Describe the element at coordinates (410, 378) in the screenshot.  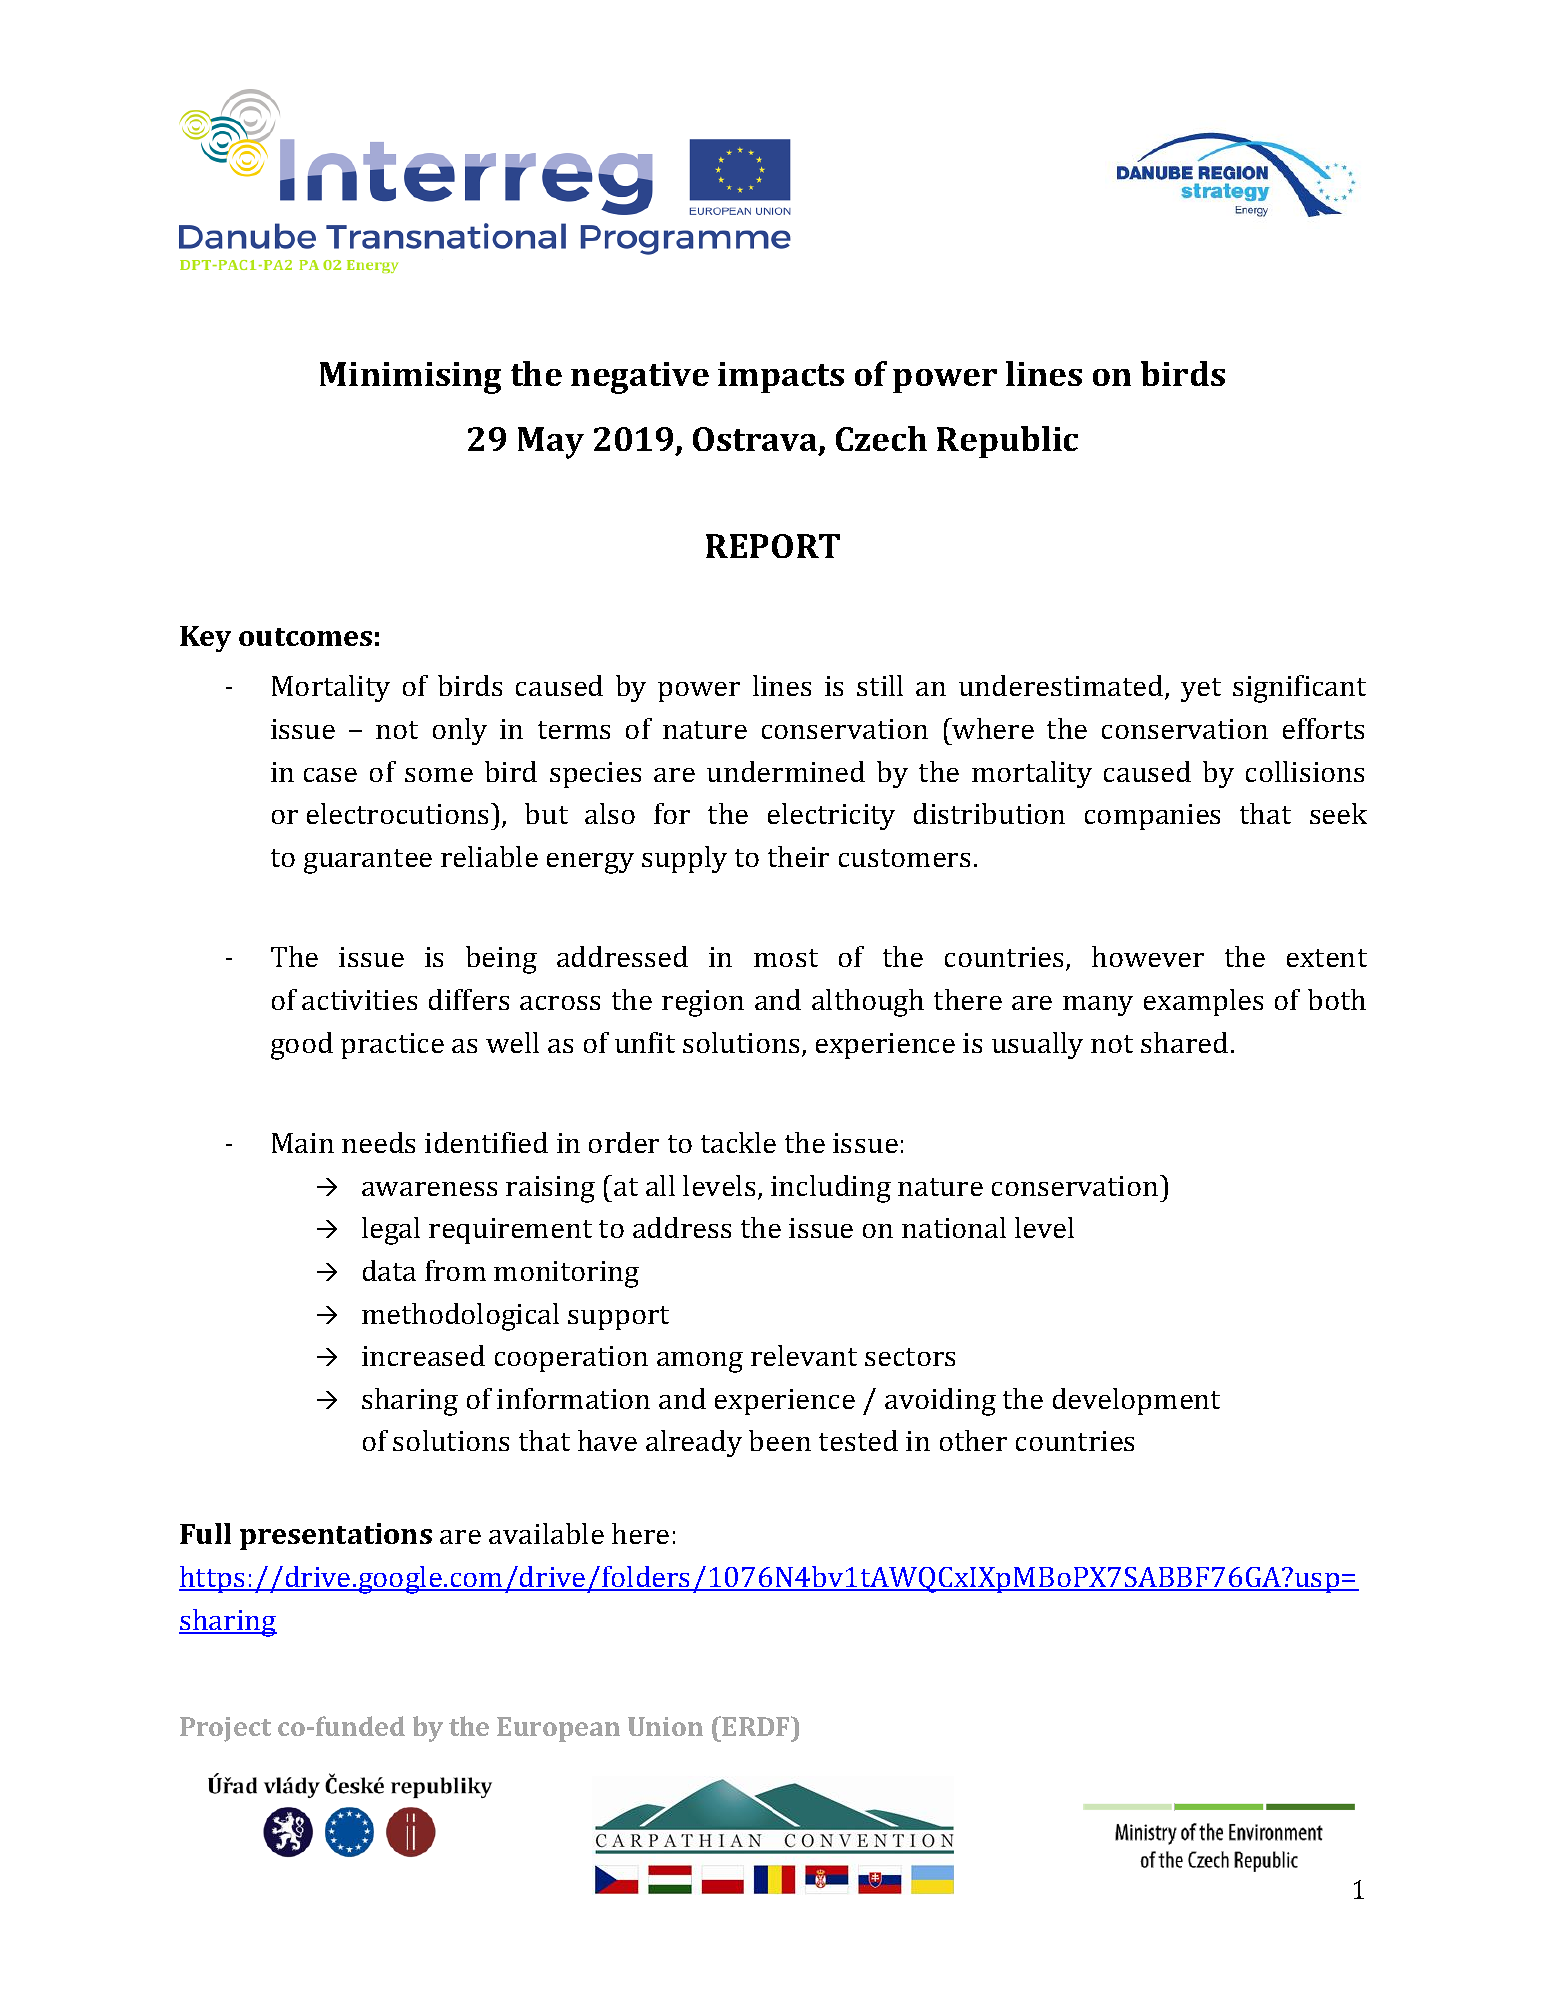
I see `Minimising` at that location.
